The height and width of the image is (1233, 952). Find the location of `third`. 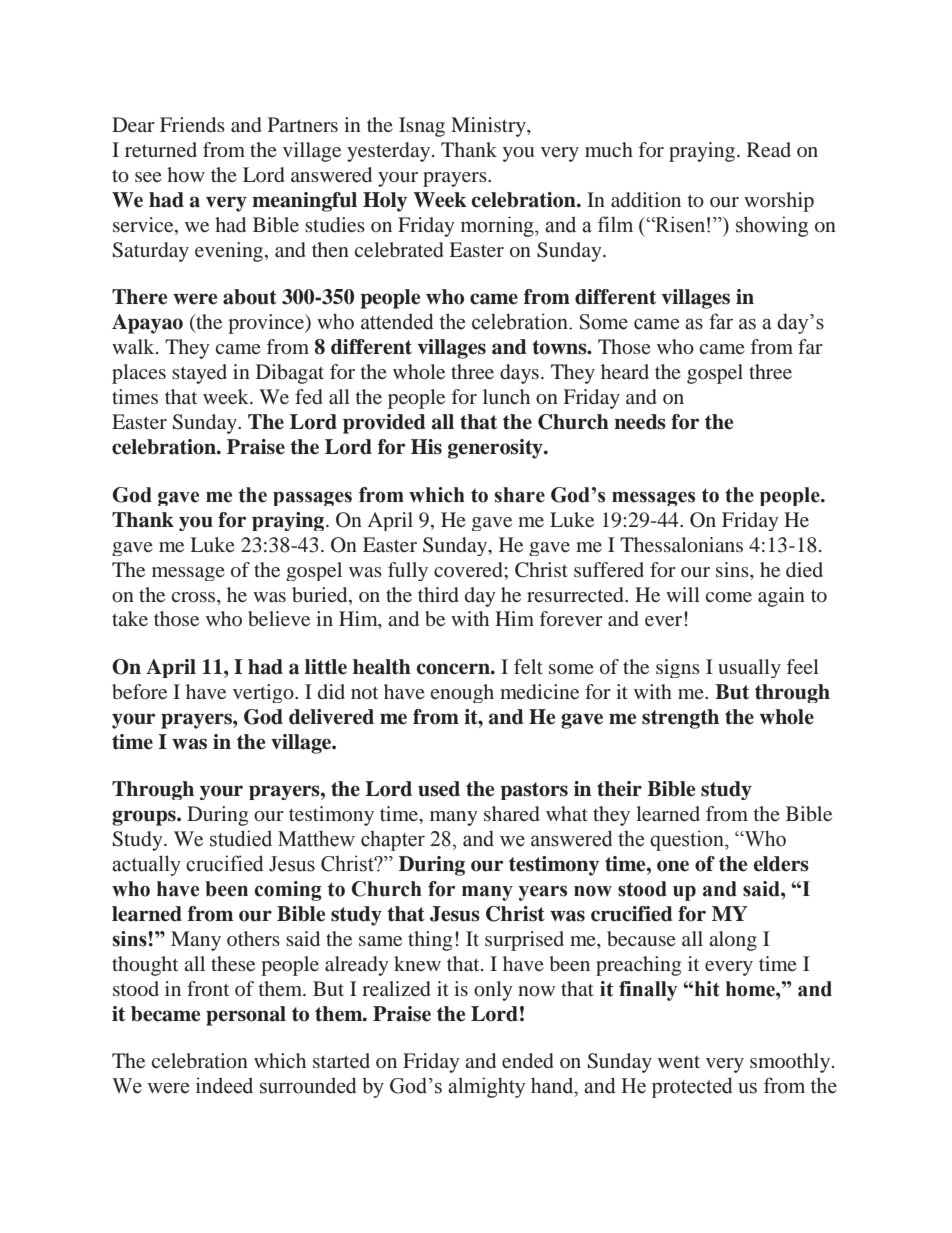

third is located at coordinates (438, 594).
